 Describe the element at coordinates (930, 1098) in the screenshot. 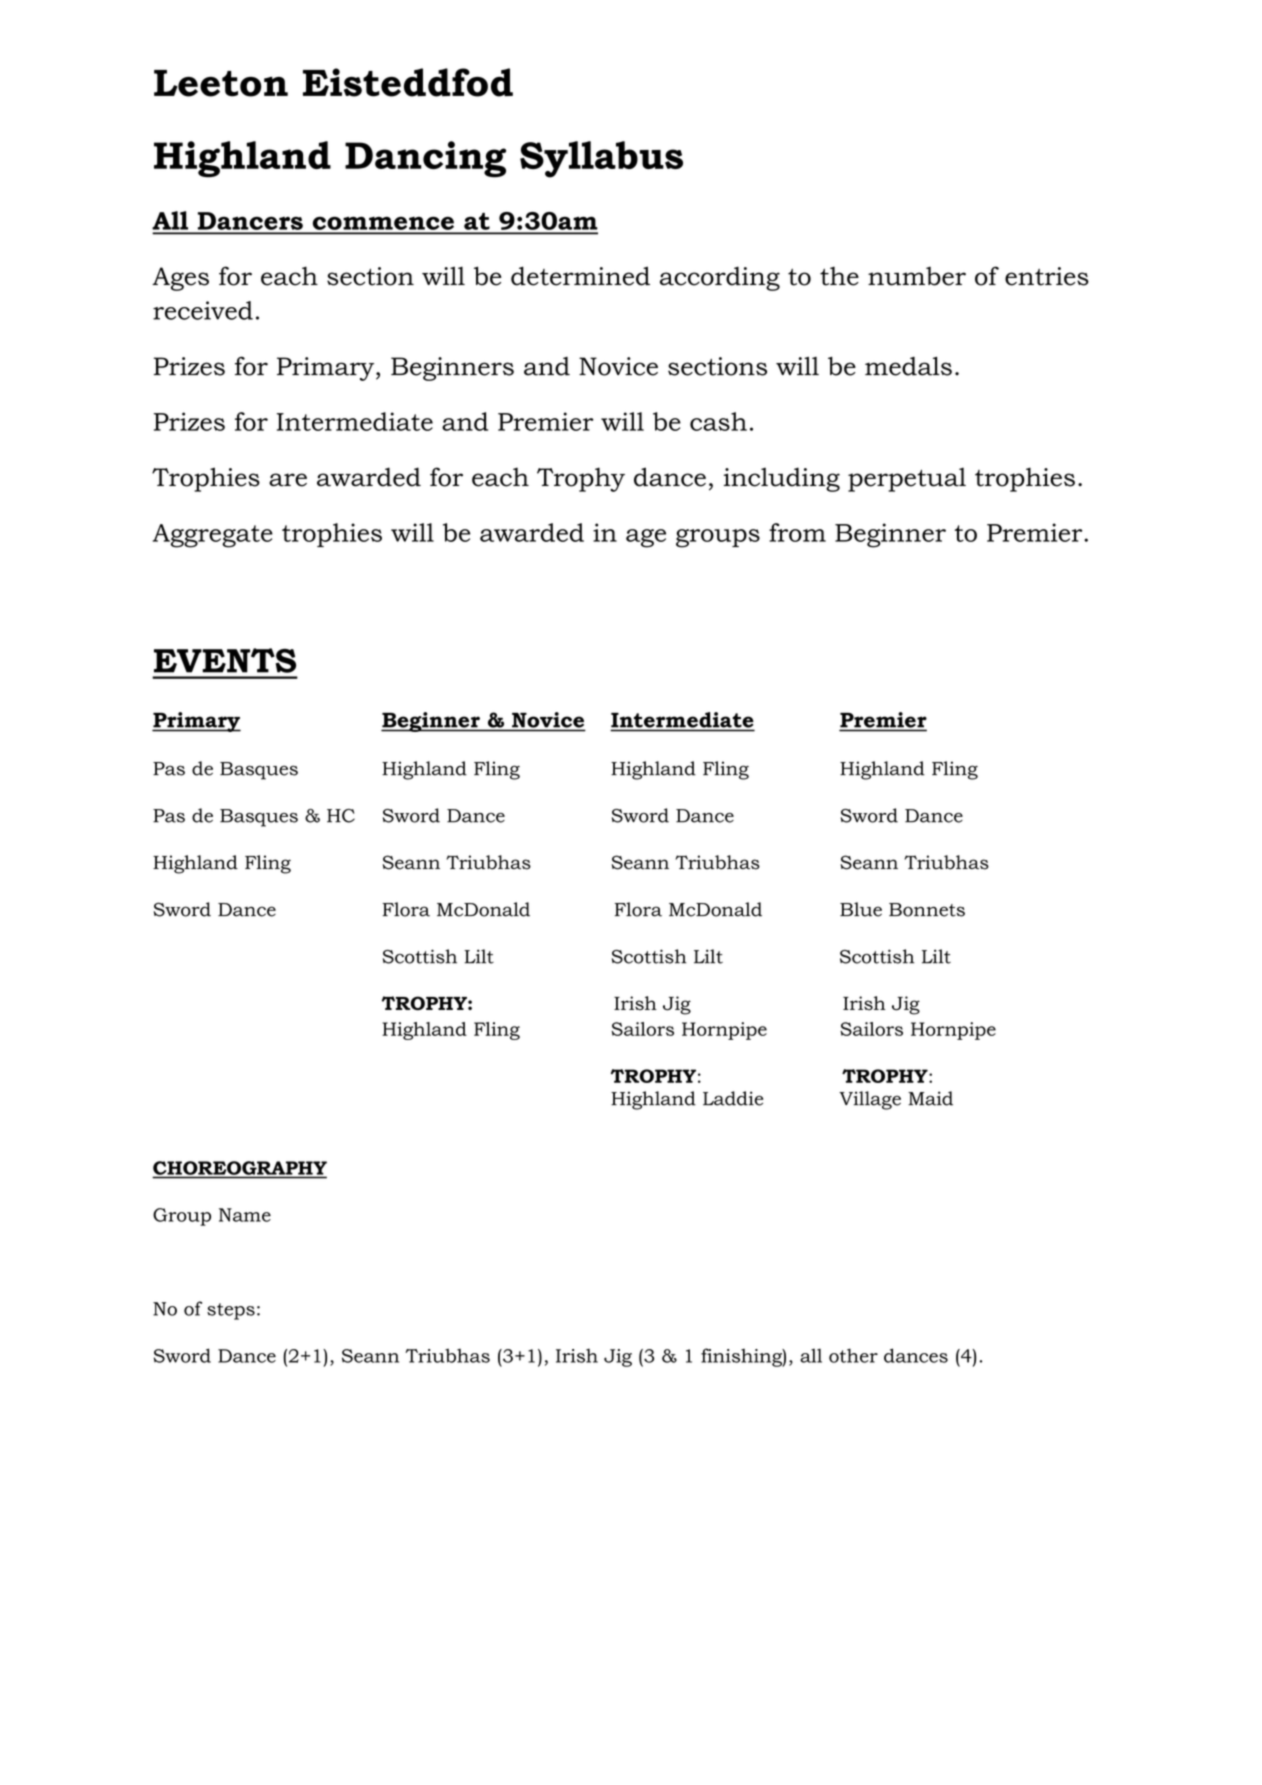

I see `Maid` at that location.
